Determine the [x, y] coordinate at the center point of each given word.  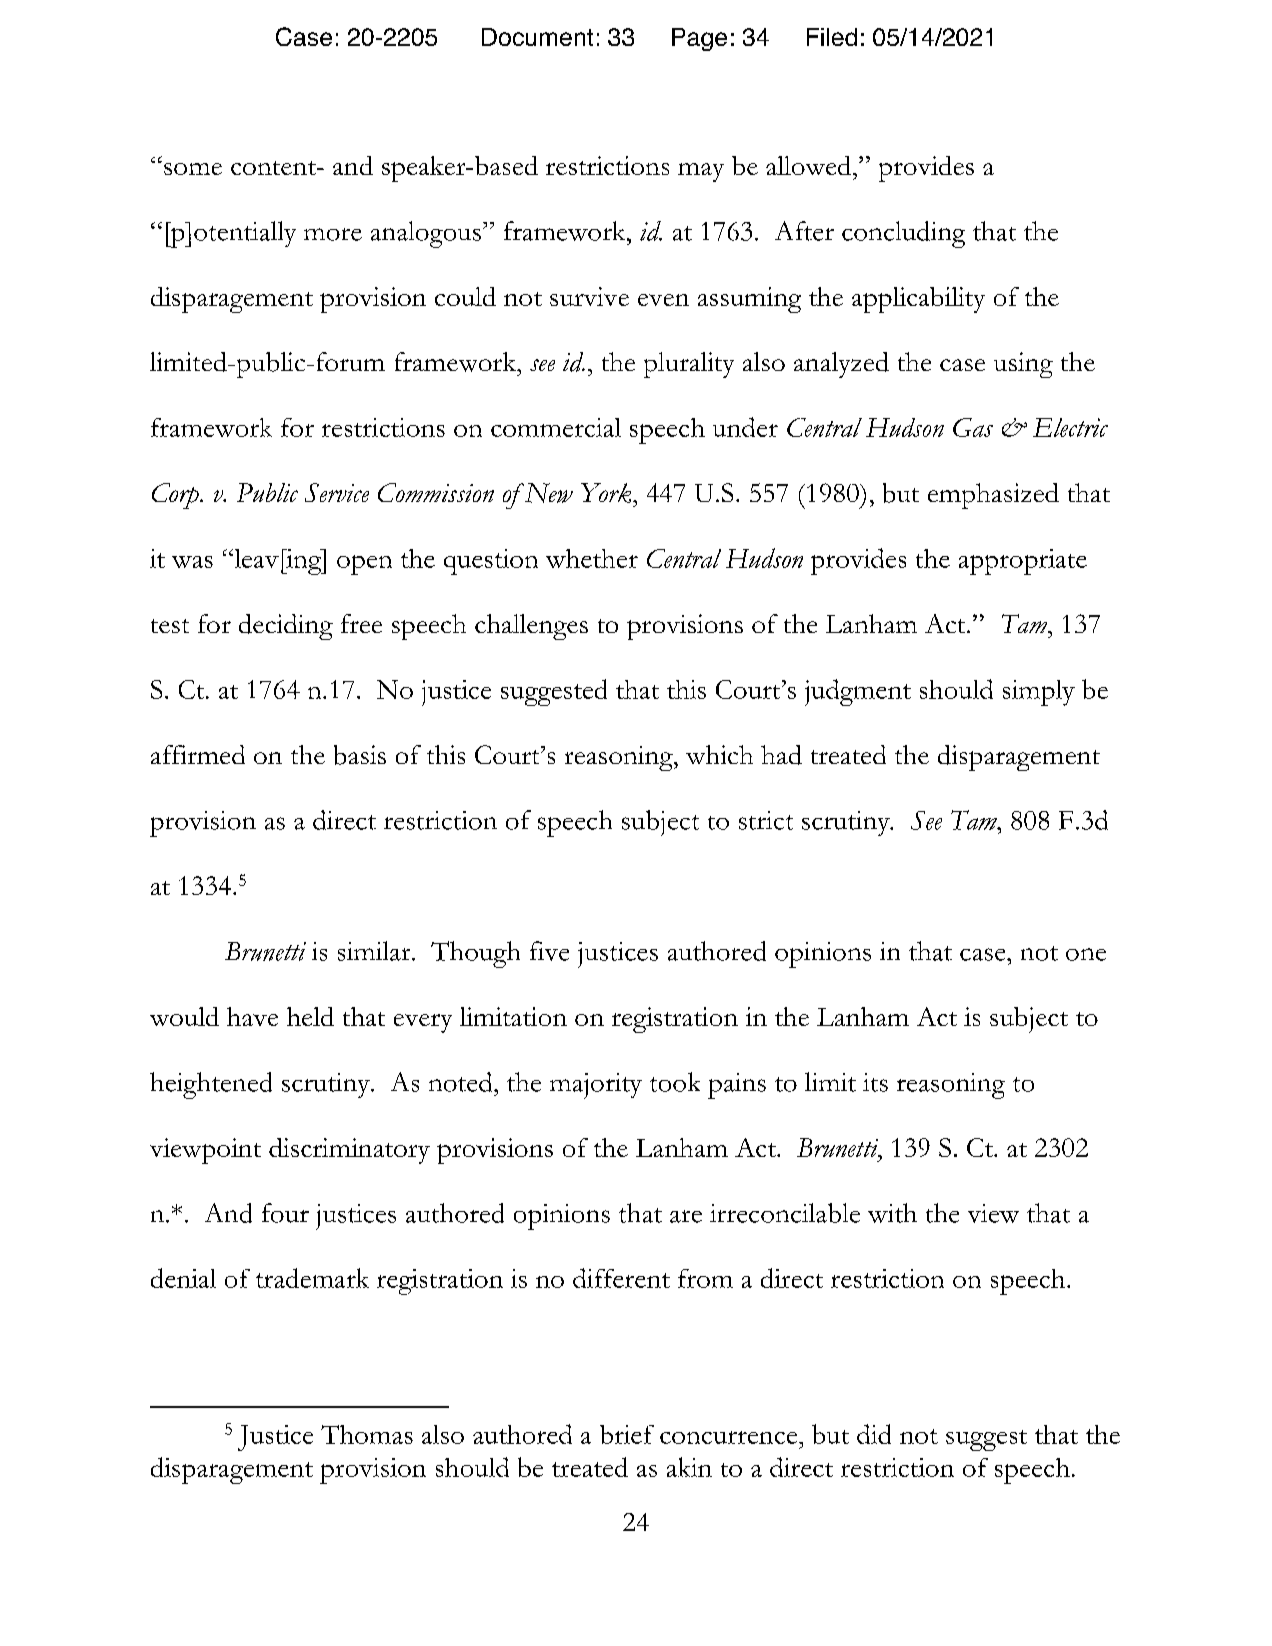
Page [699, 39]
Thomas [367, 1434]
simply [1039, 693]
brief [627, 1434]
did [874, 1434]
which [719, 754]
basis [360, 755]
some [193, 169]
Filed [832, 37]
